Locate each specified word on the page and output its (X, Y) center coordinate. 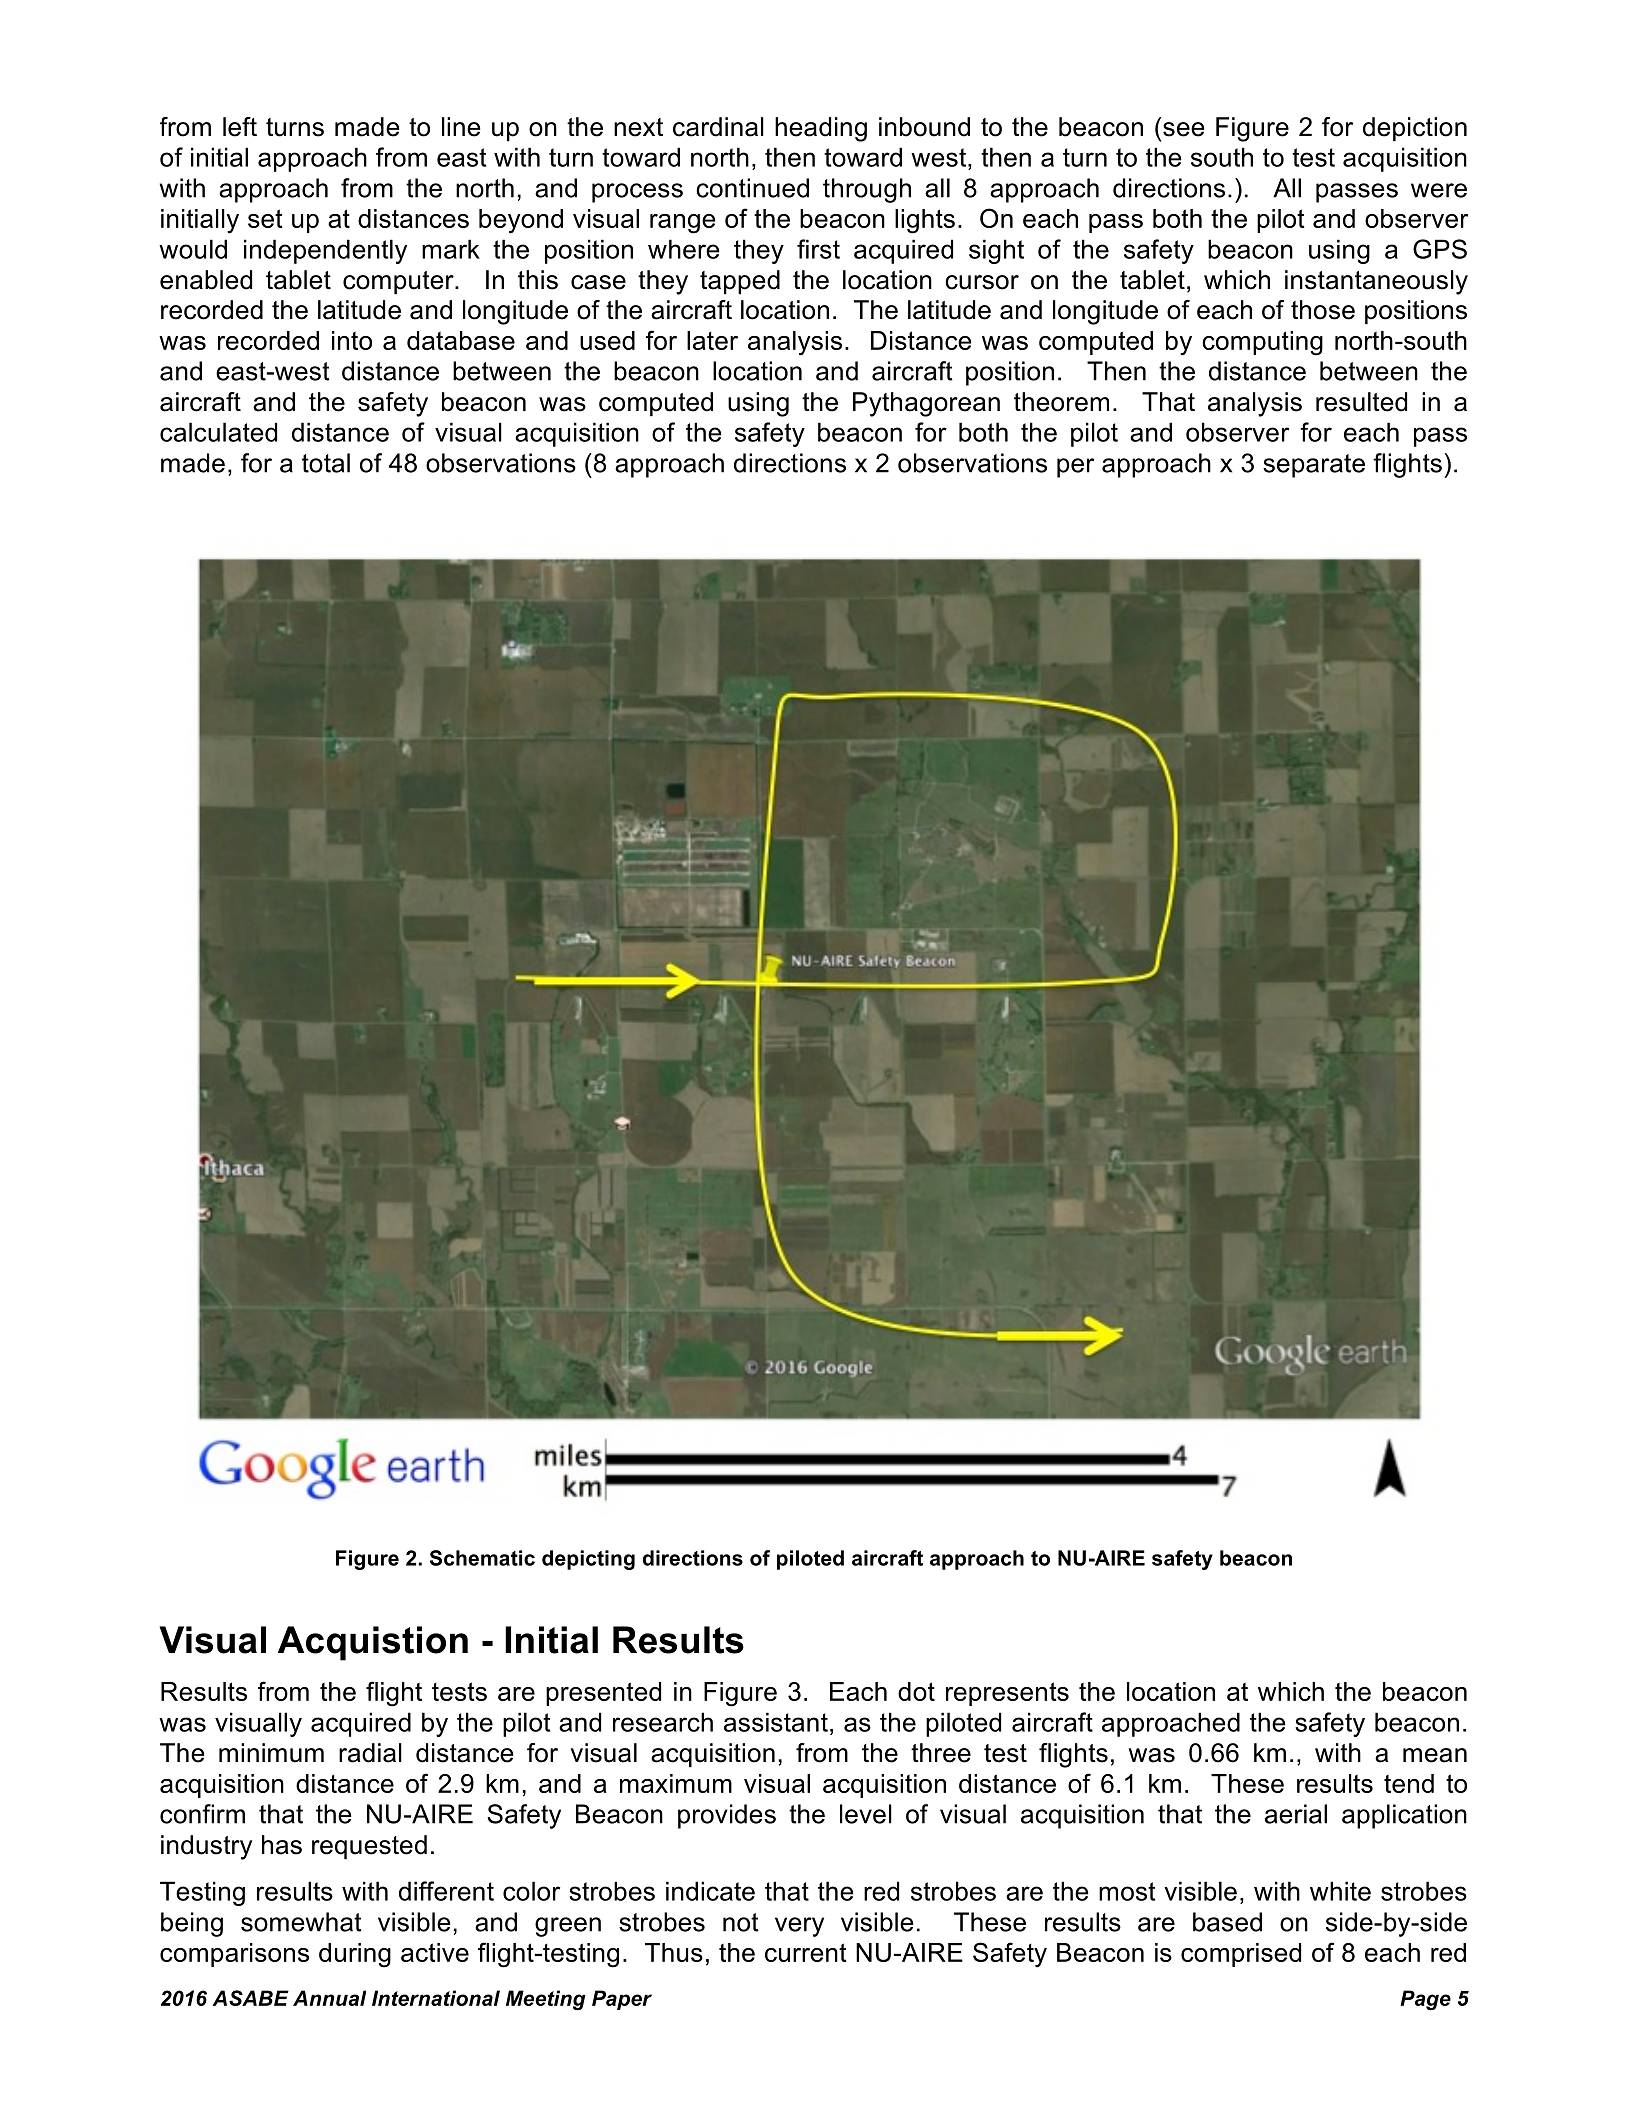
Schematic (482, 1558)
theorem (1061, 402)
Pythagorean (926, 404)
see (1183, 129)
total (326, 463)
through (867, 190)
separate (1314, 466)
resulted (1361, 402)
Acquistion (373, 1643)
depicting (588, 1560)
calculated (218, 432)
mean (1435, 1755)
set (265, 218)
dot (916, 1691)
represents (1007, 1694)
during (355, 1955)
